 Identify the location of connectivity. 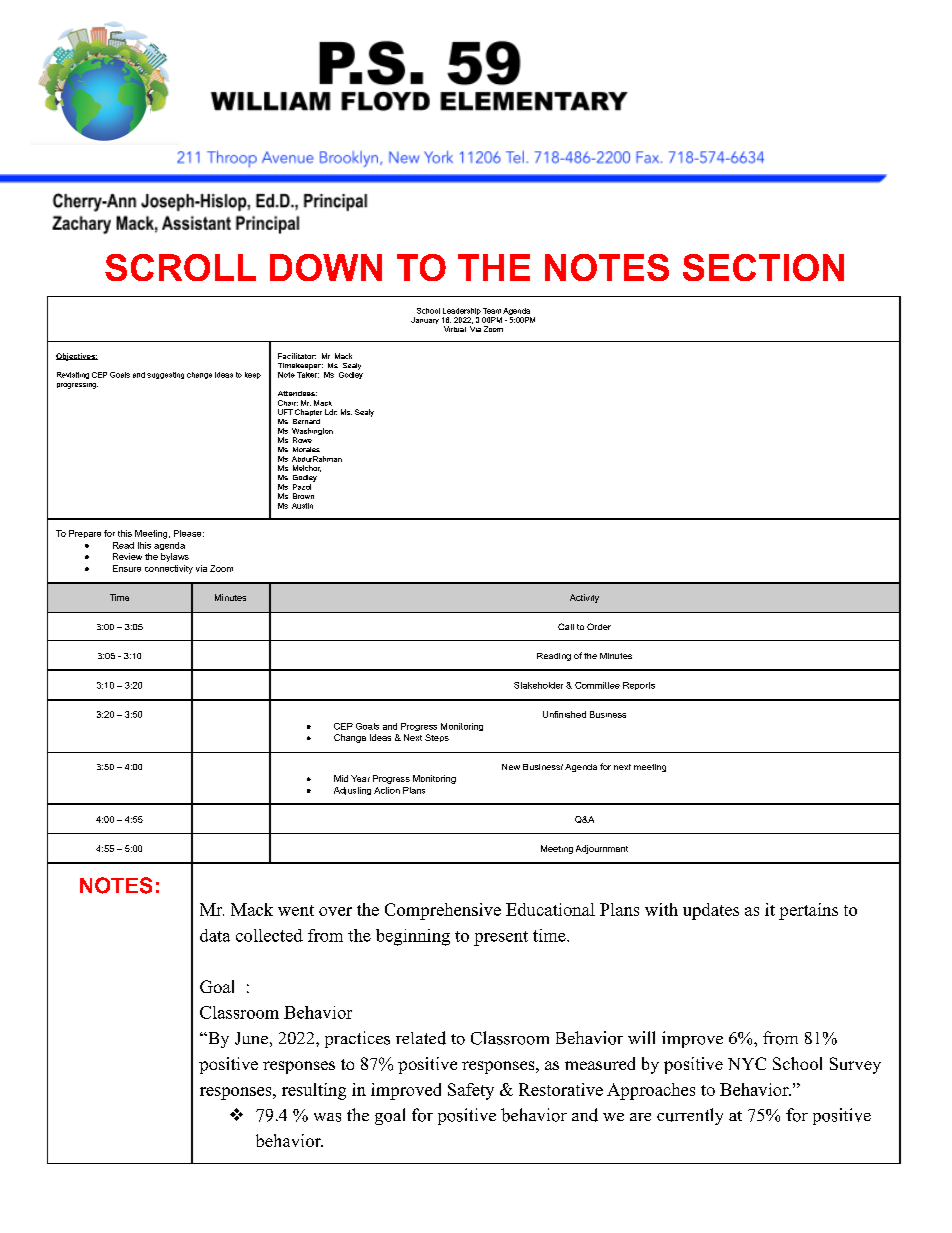
(169, 569).
